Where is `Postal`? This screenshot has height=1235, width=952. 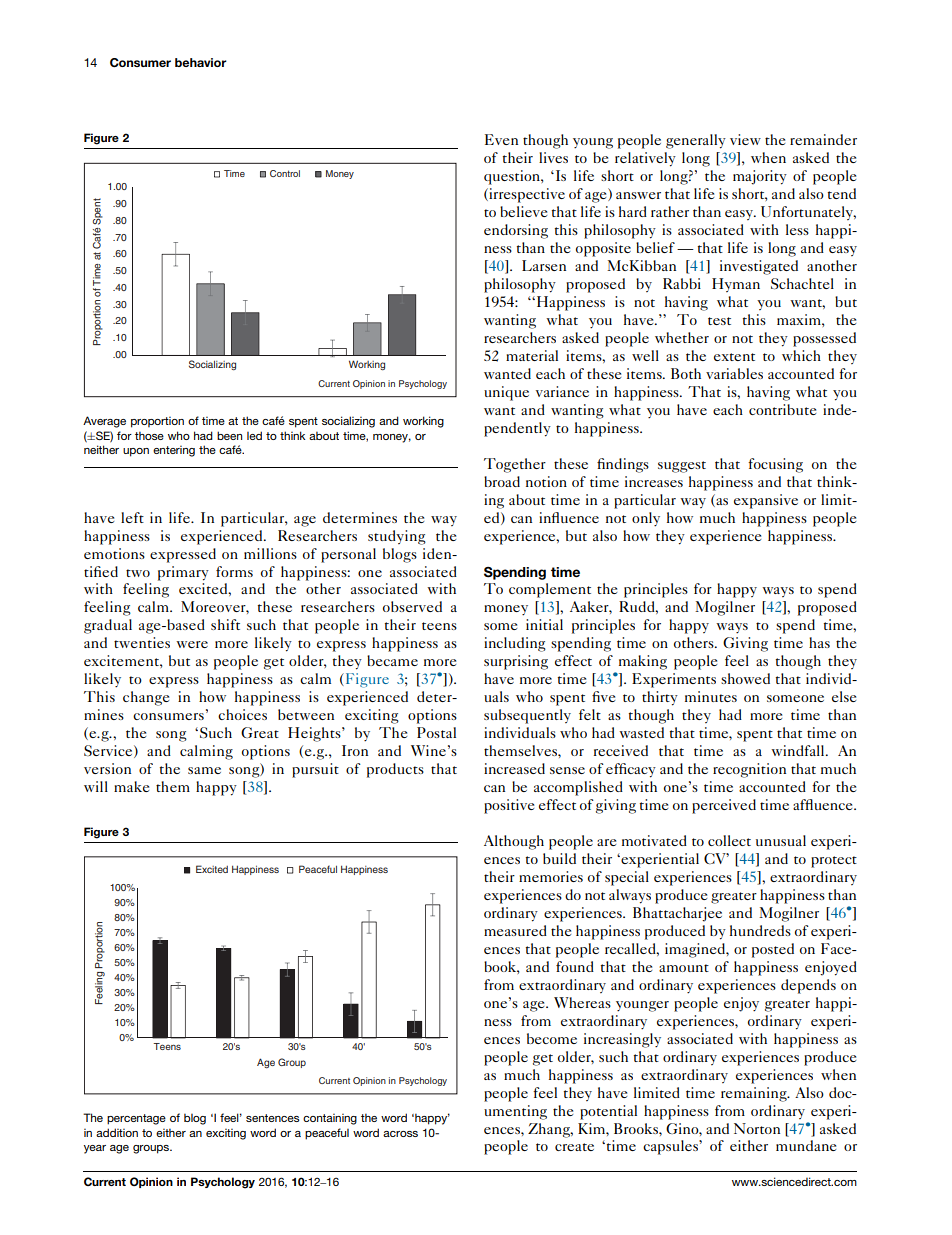
Postal is located at coordinates (436, 732).
